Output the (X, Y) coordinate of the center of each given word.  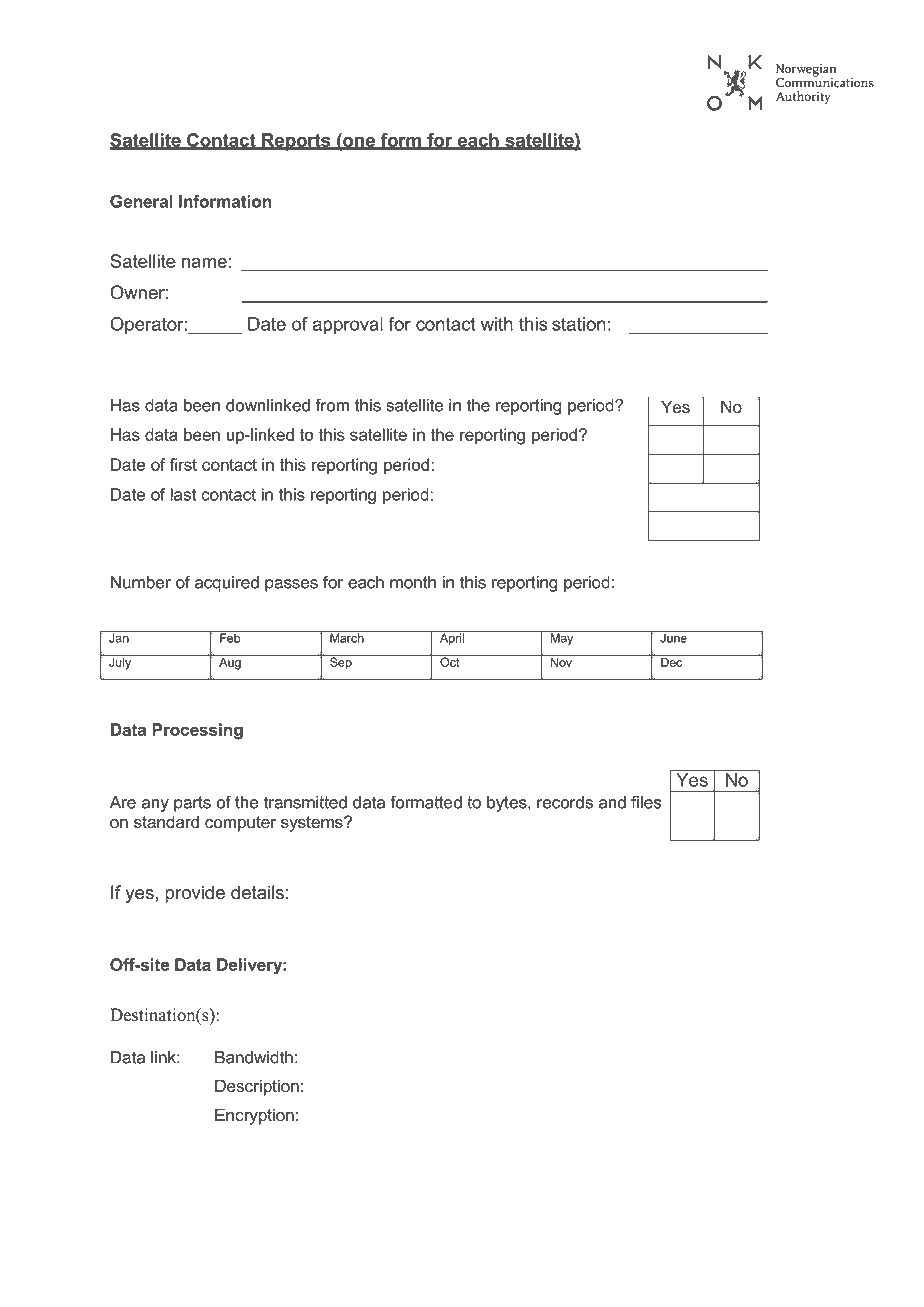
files (646, 802)
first (183, 464)
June (673, 637)
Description (257, 1087)
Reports (296, 142)
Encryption (254, 1116)
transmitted (305, 802)
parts (192, 804)
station (579, 324)
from (332, 405)
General (141, 201)
